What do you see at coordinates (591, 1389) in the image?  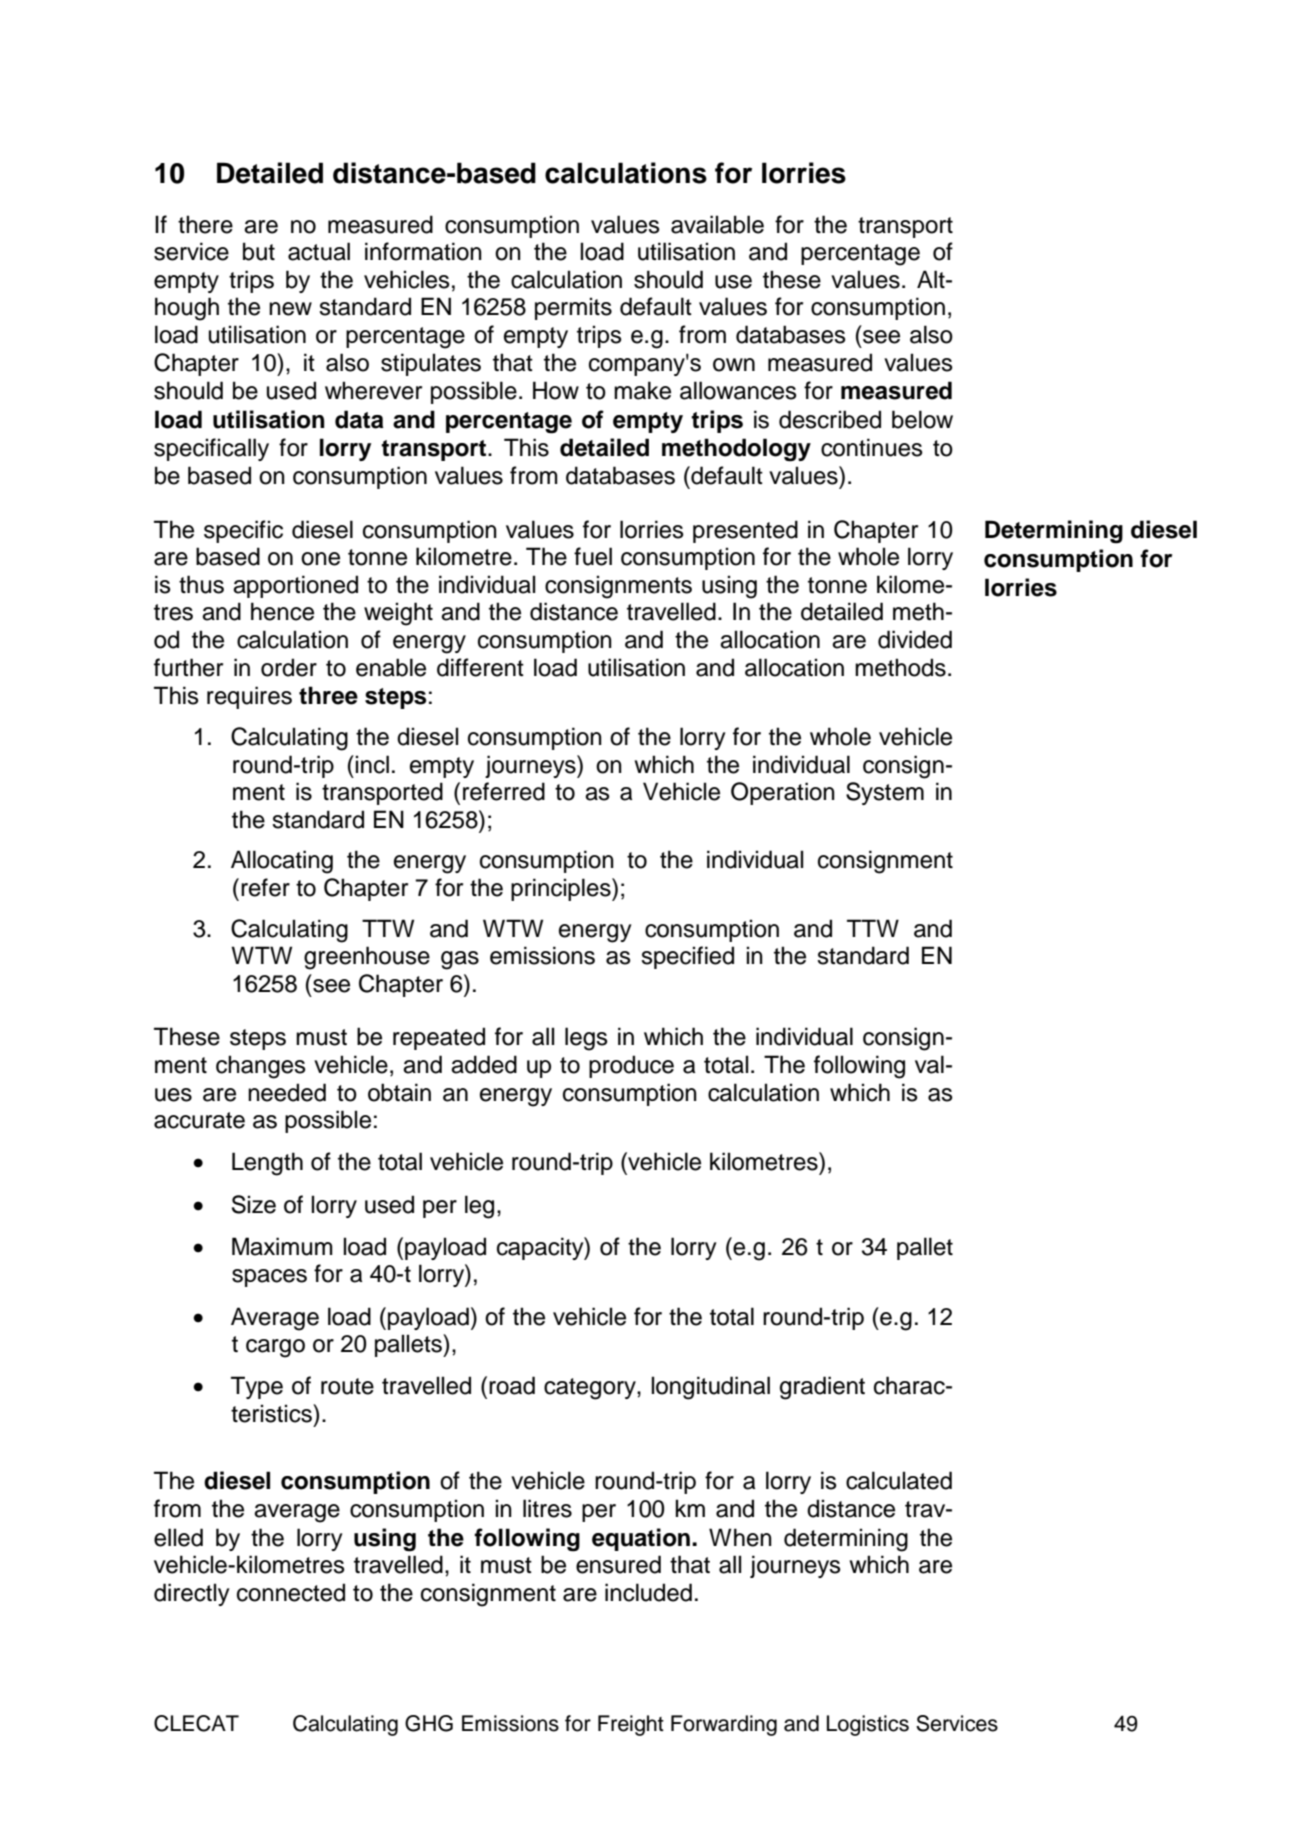 I see `category` at bounding box center [591, 1389].
